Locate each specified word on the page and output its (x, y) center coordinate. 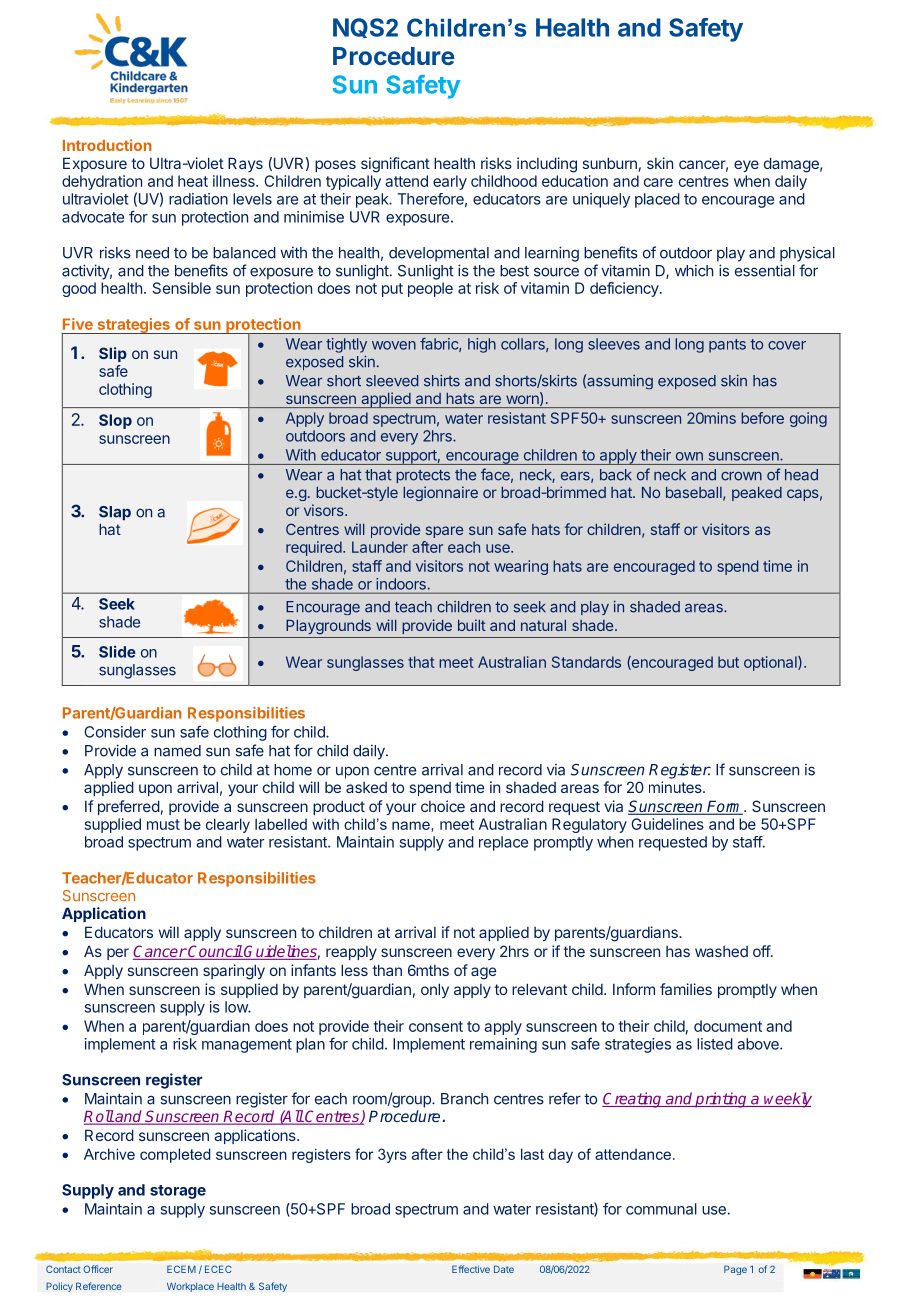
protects (423, 476)
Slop (115, 421)
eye (746, 166)
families (686, 989)
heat (193, 181)
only (435, 990)
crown (741, 476)
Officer (98, 1269)
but (728, 662)
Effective (471, 1269)
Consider (115, 732)
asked (366, 787)
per (118, 954)
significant (395, 165)
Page (735, 1270)
